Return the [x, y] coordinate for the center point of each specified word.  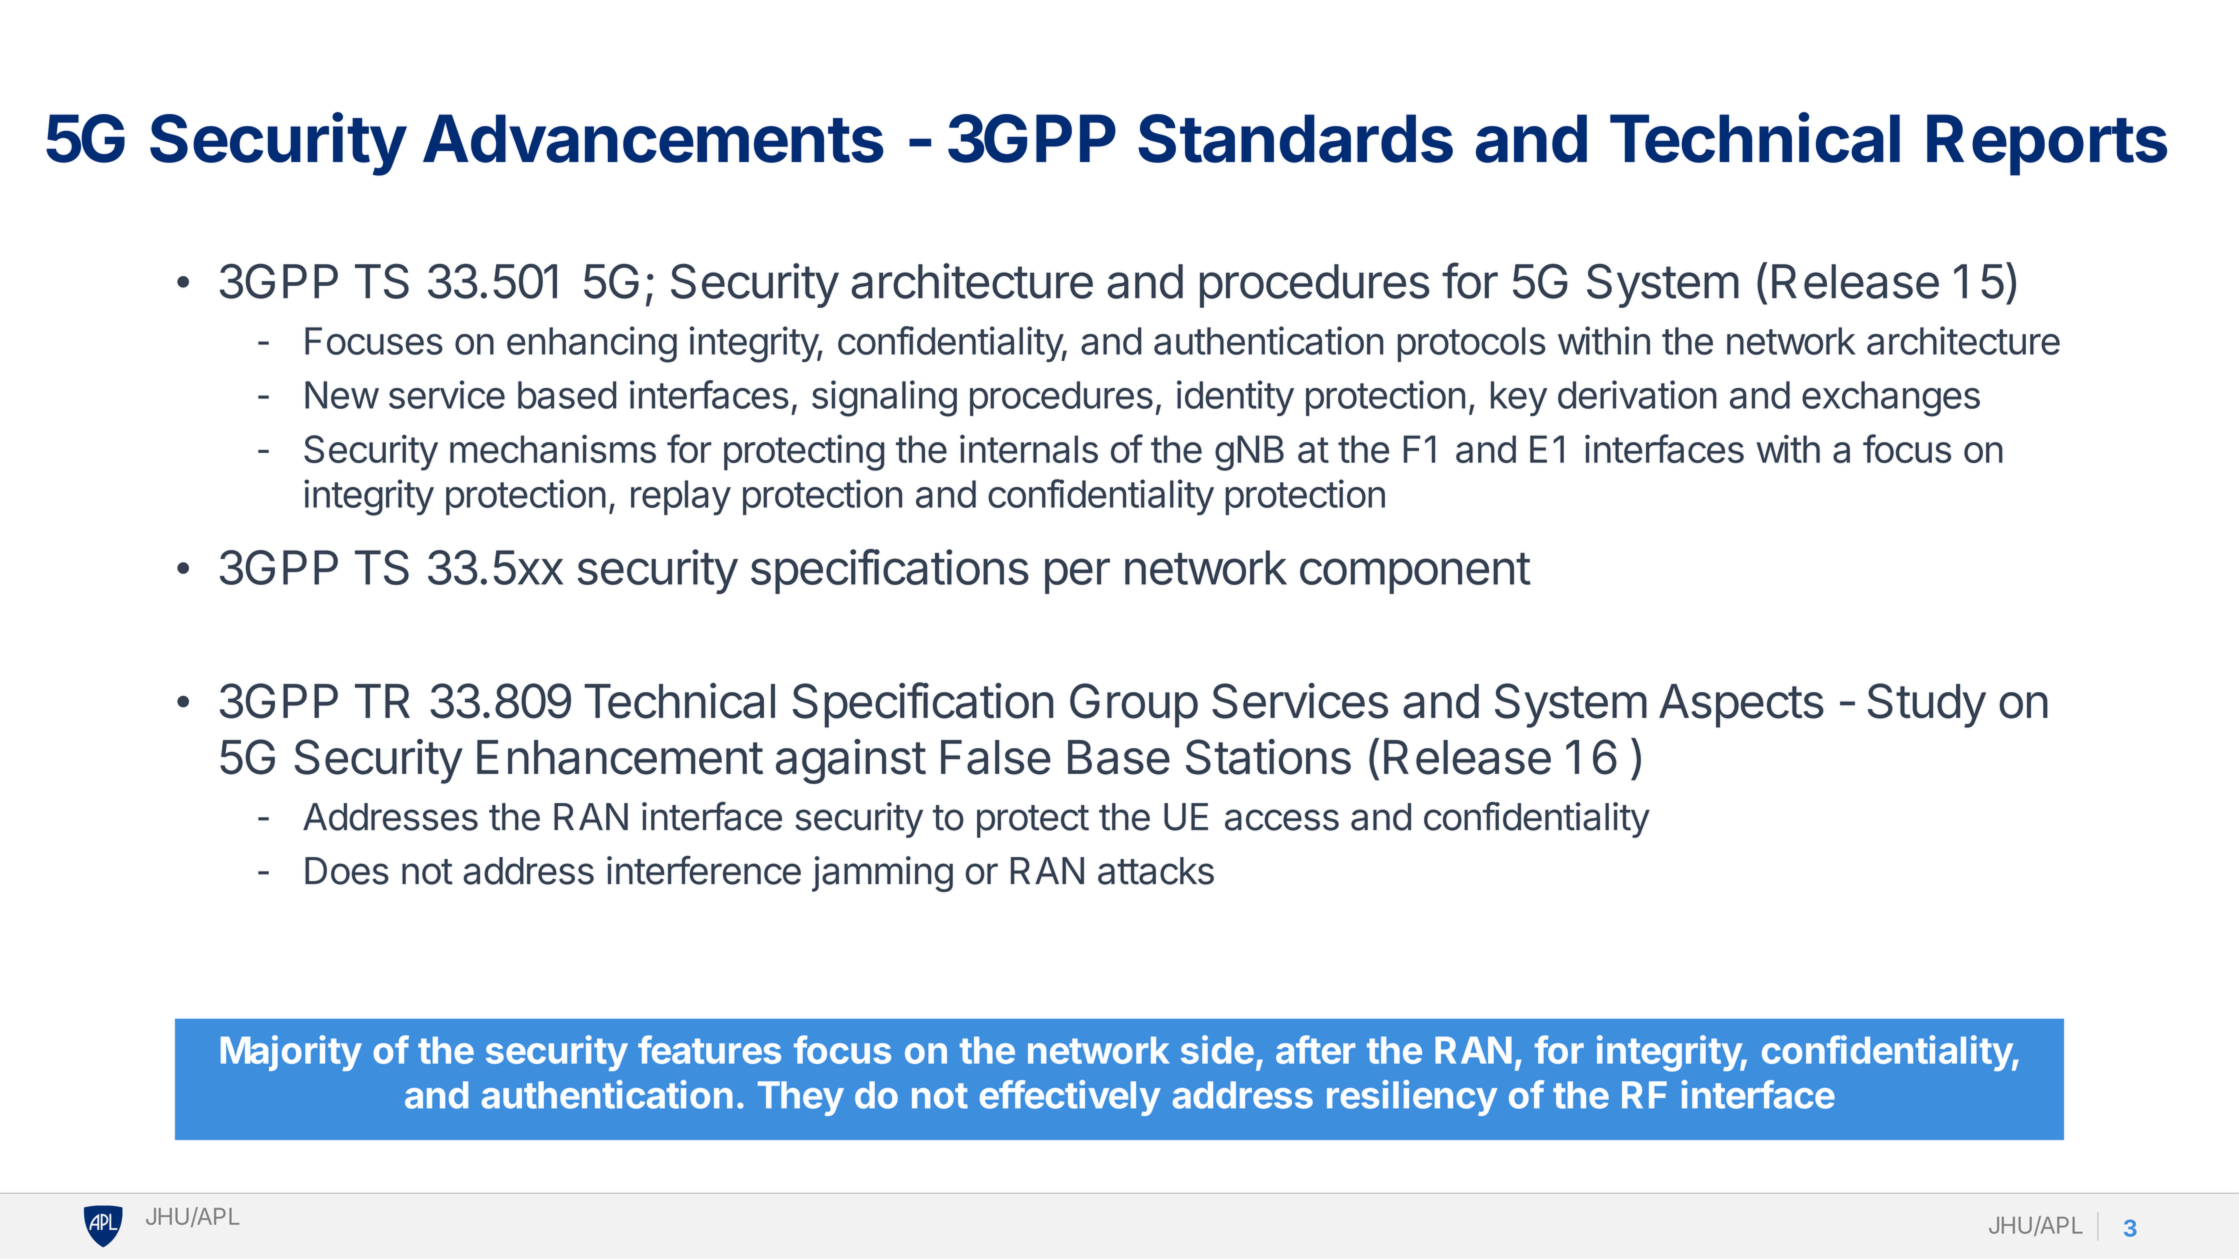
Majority [291, 1053]
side [1217, 1049]
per [1077, 576]
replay [681, 497]
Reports [2047, 145]
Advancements [653, 138]
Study [1927, 705]
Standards [1295, 138]
